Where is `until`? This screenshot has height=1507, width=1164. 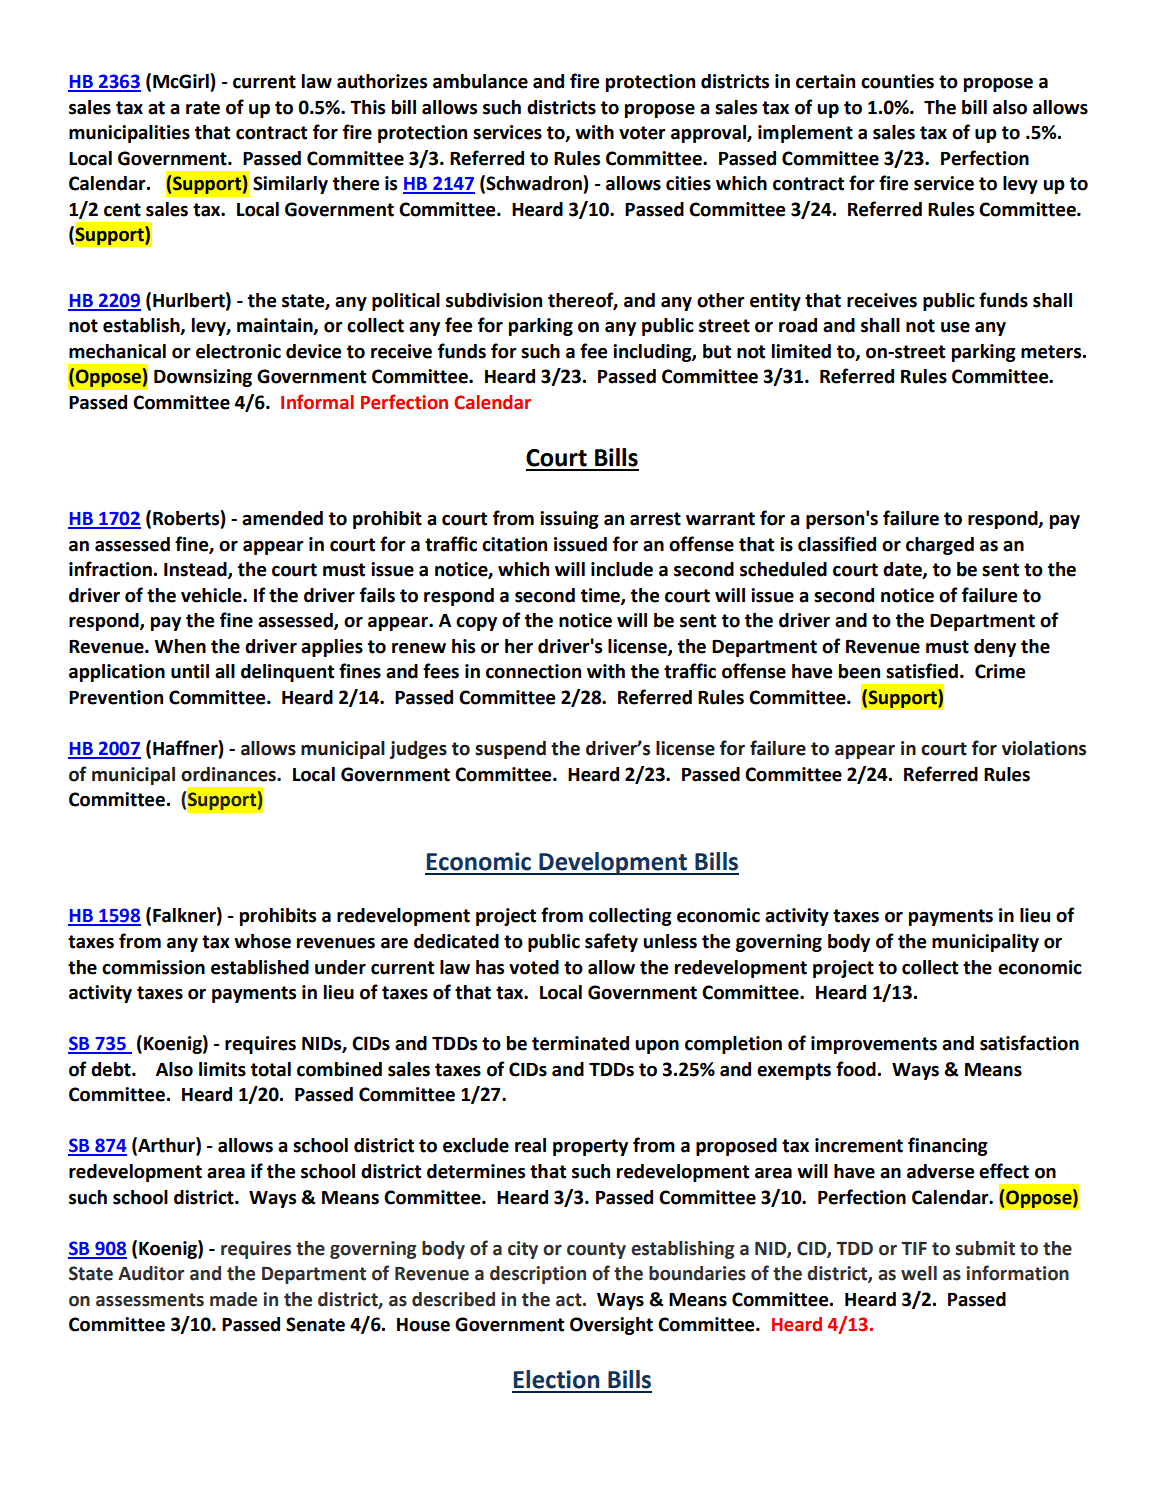 until is located at coordinates (190, 671).
